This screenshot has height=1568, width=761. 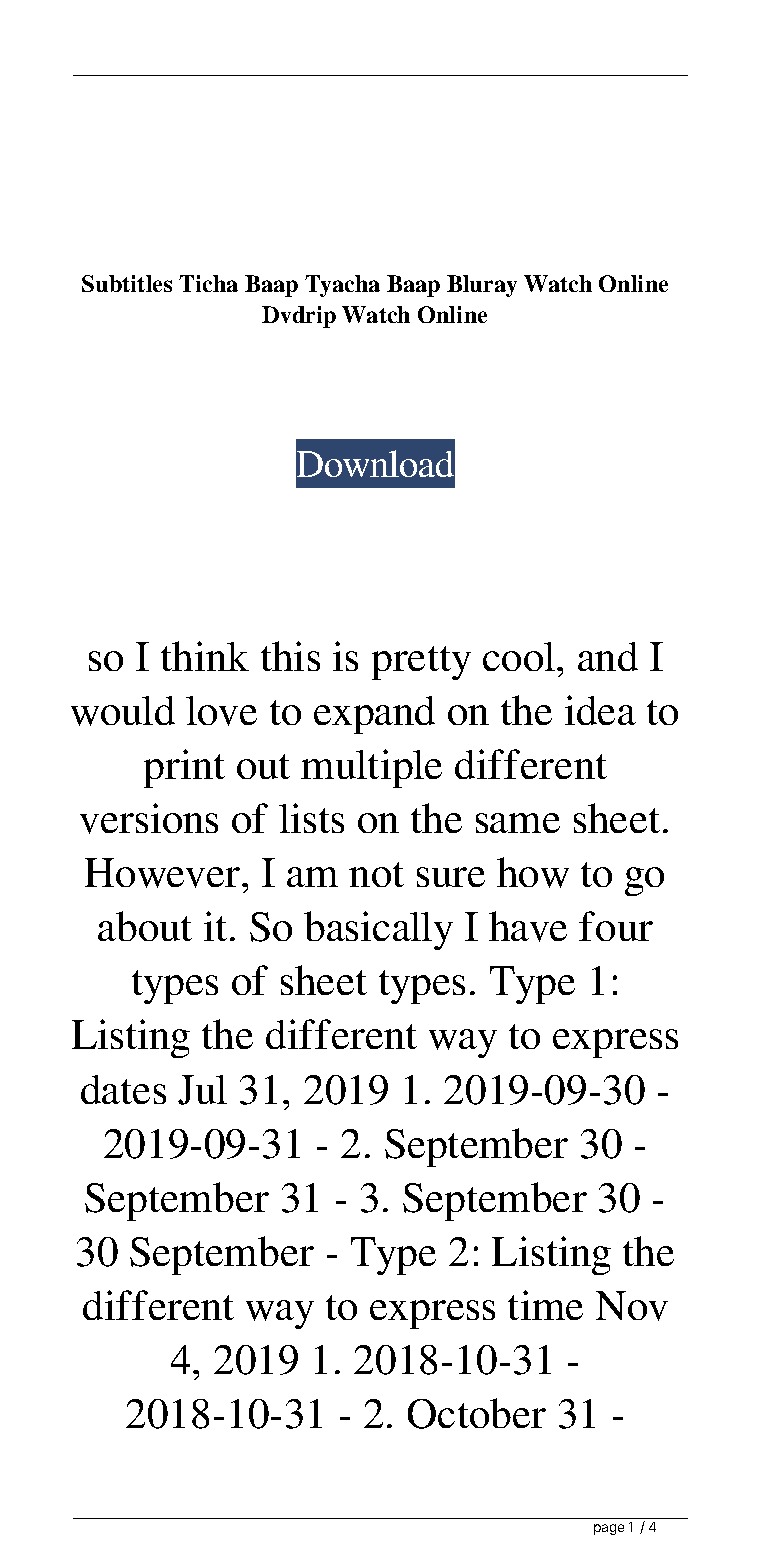 I want to click on However, so click(x=162, y=873).
